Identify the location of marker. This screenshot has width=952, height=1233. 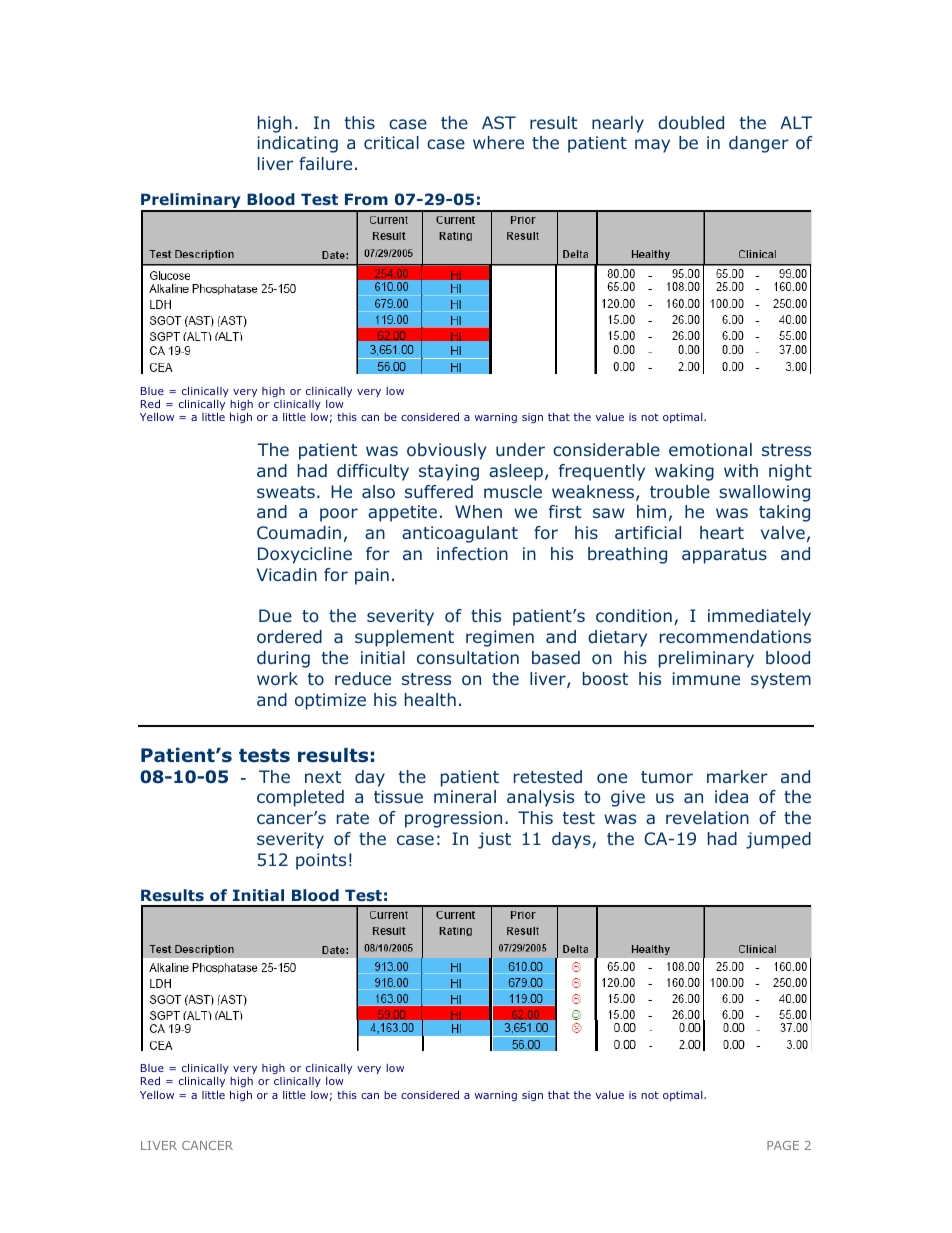
(737, 776).
